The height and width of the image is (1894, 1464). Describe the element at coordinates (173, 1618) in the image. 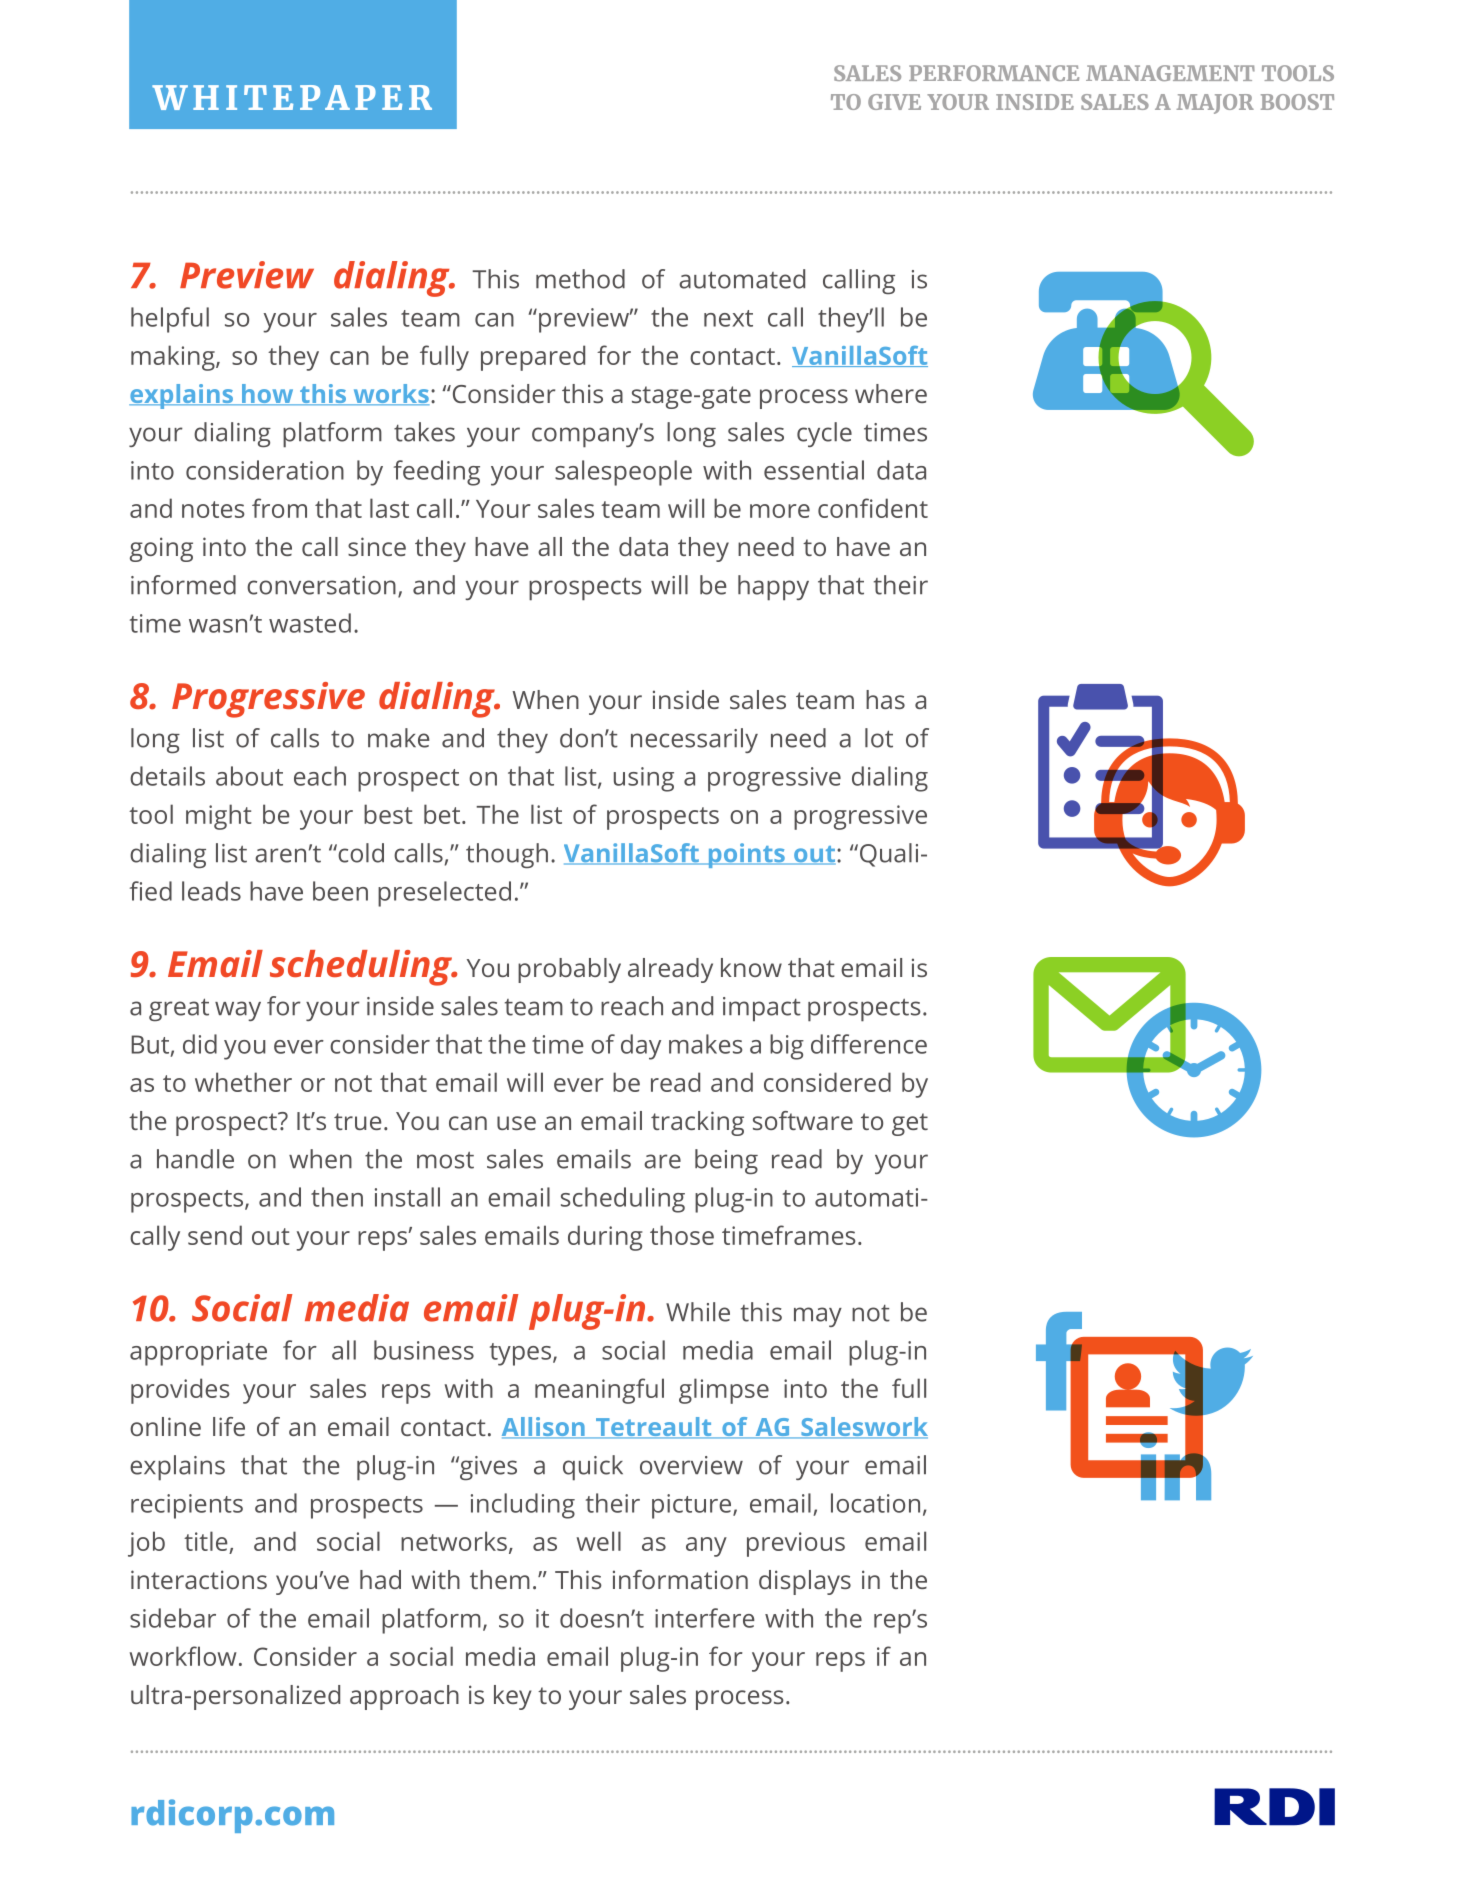

I see `sidebar` at that location.
